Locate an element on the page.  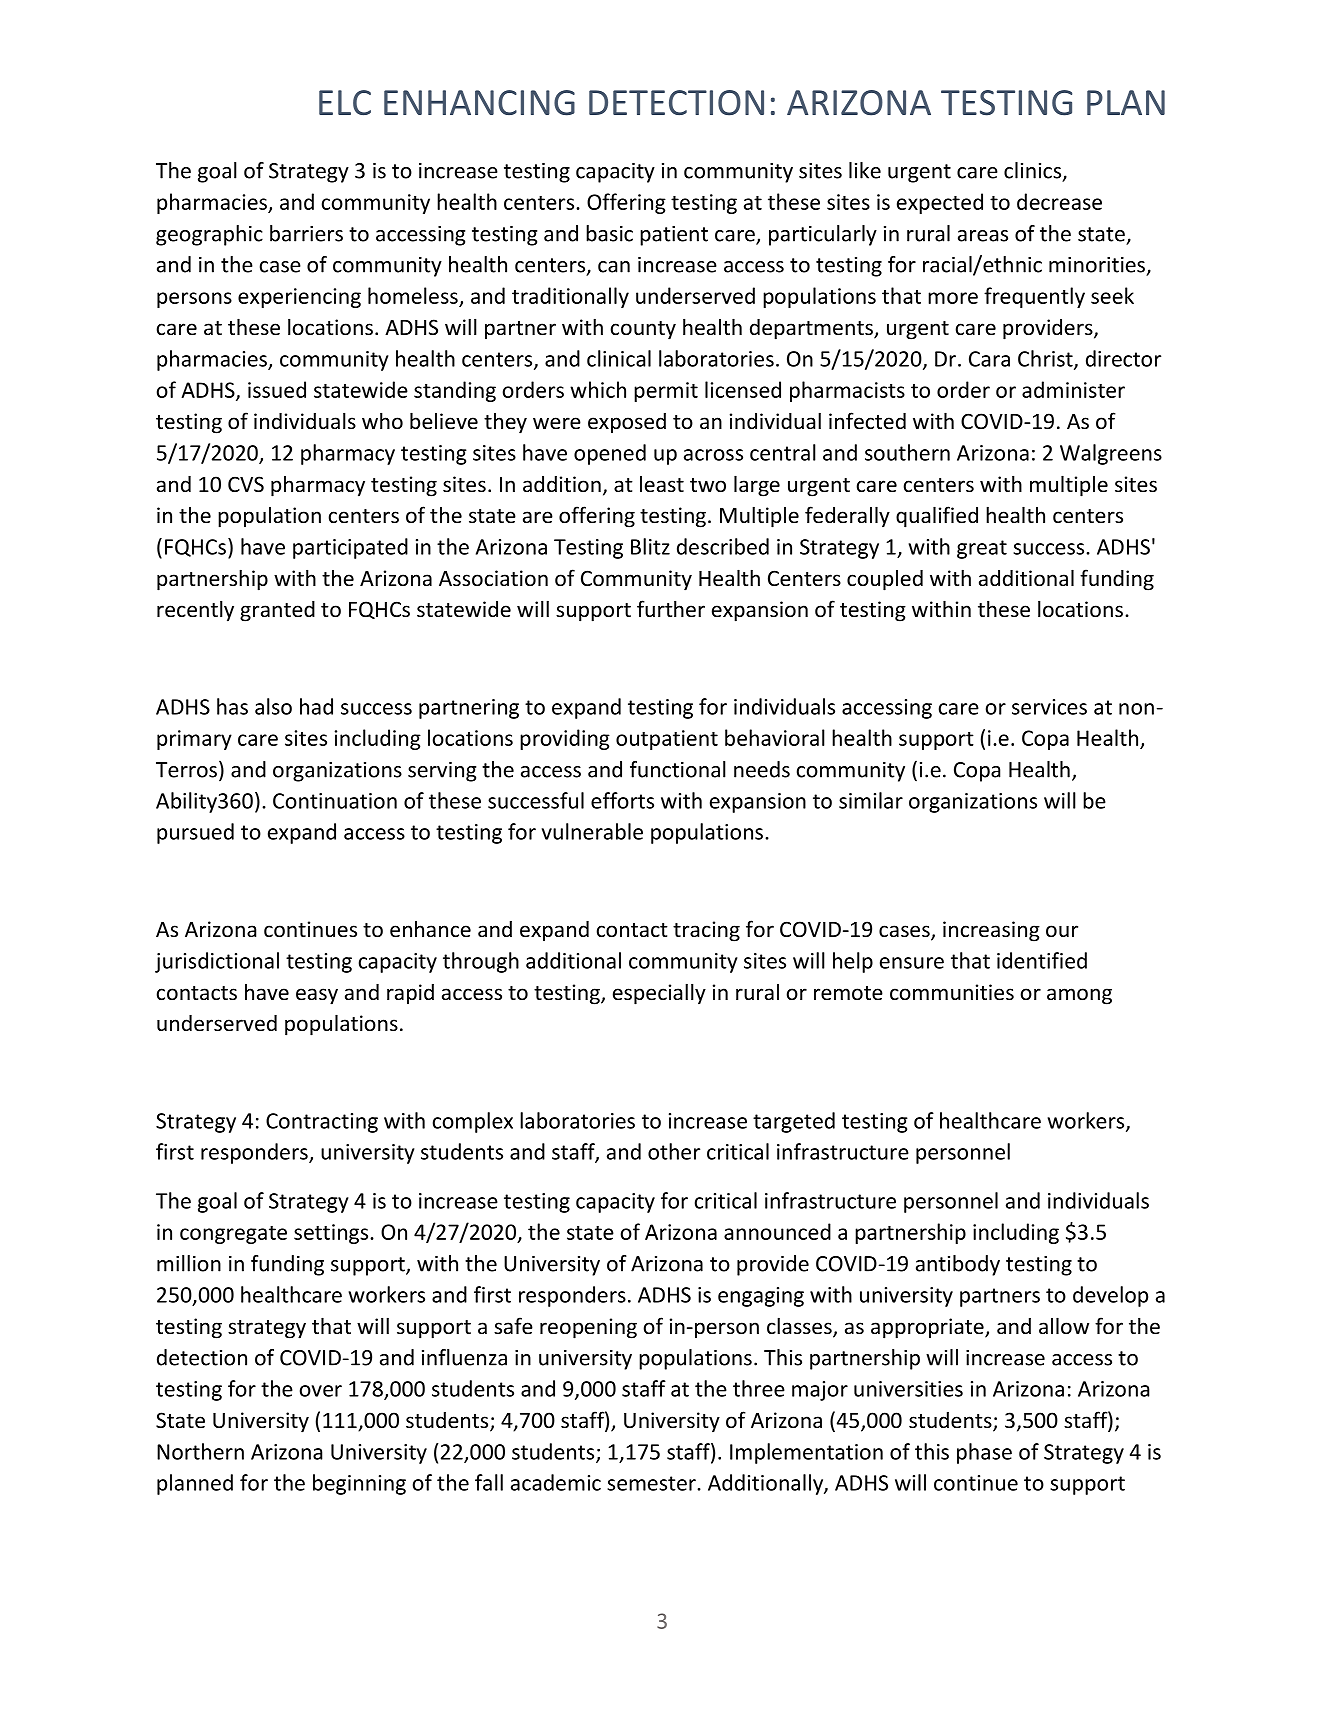
services is located at coordinates (1049, 707).
